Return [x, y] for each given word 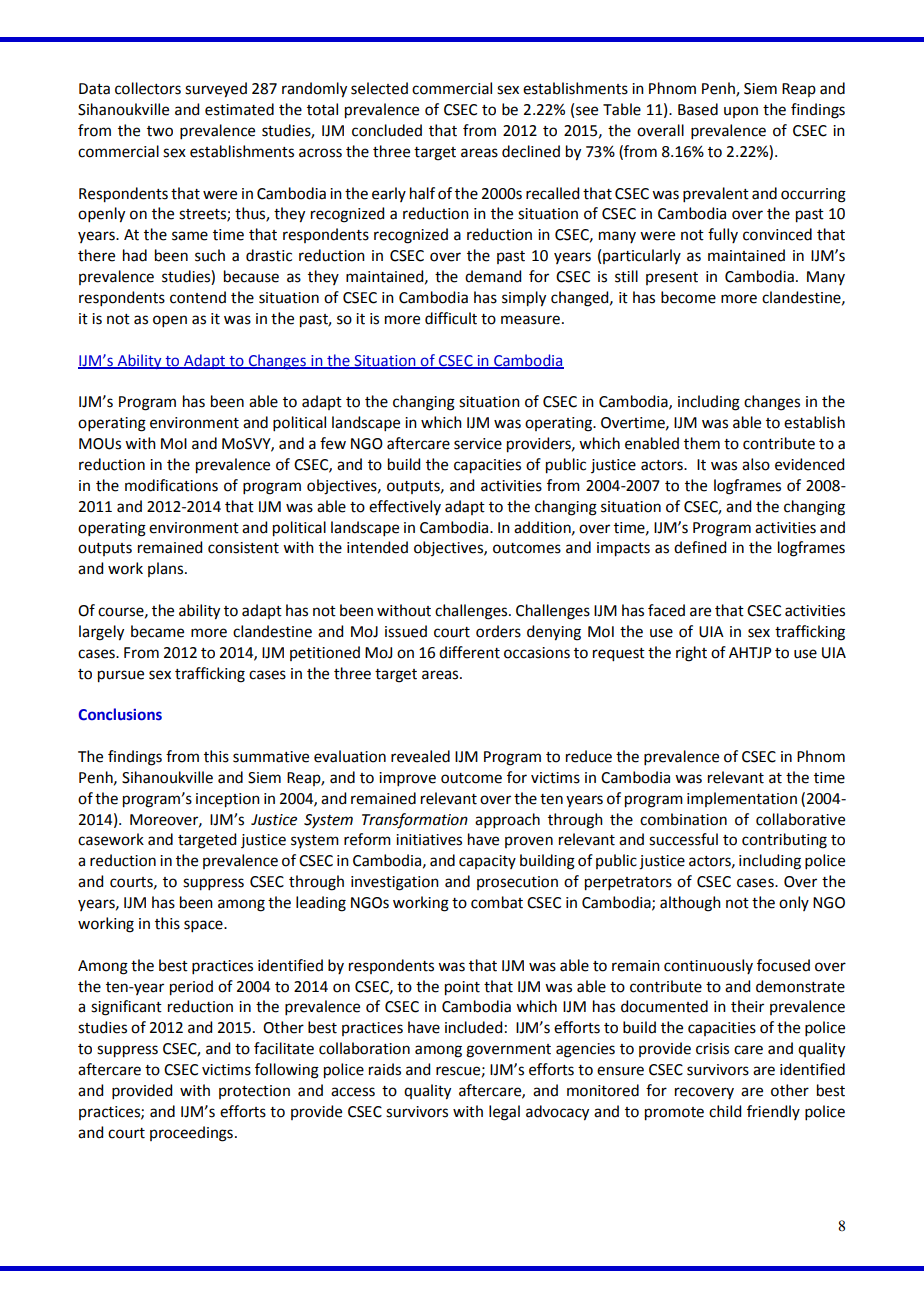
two [160, 131]
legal [504, 1113]
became [157, 631]
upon [741, 112]
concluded [387, 130]
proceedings [191, 1134]
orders [498, 631]
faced [666, 610]
